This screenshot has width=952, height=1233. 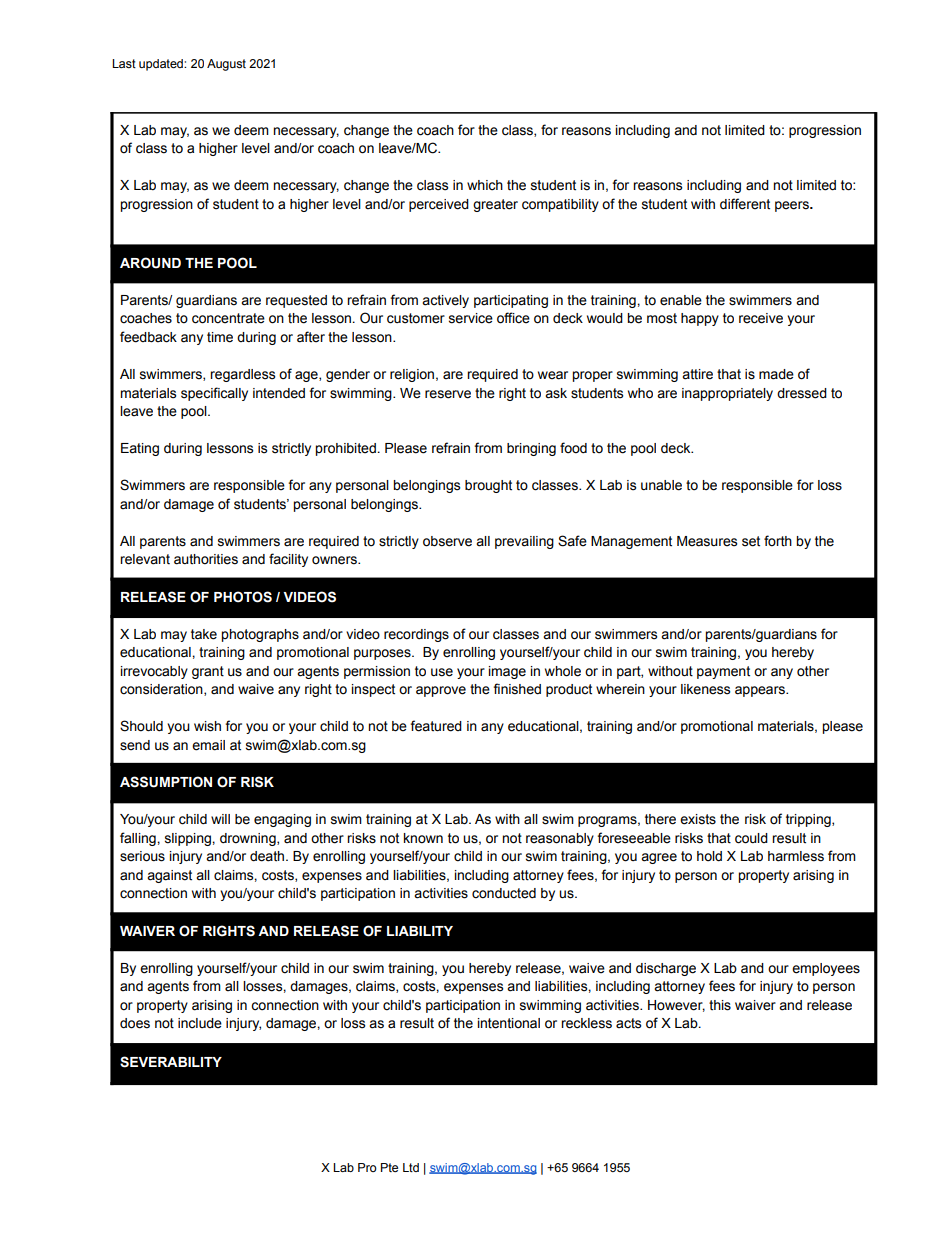 What do you see at coordinates (220, 337) in the screenshot?
I see `time` at bounding box center [220, 337].
